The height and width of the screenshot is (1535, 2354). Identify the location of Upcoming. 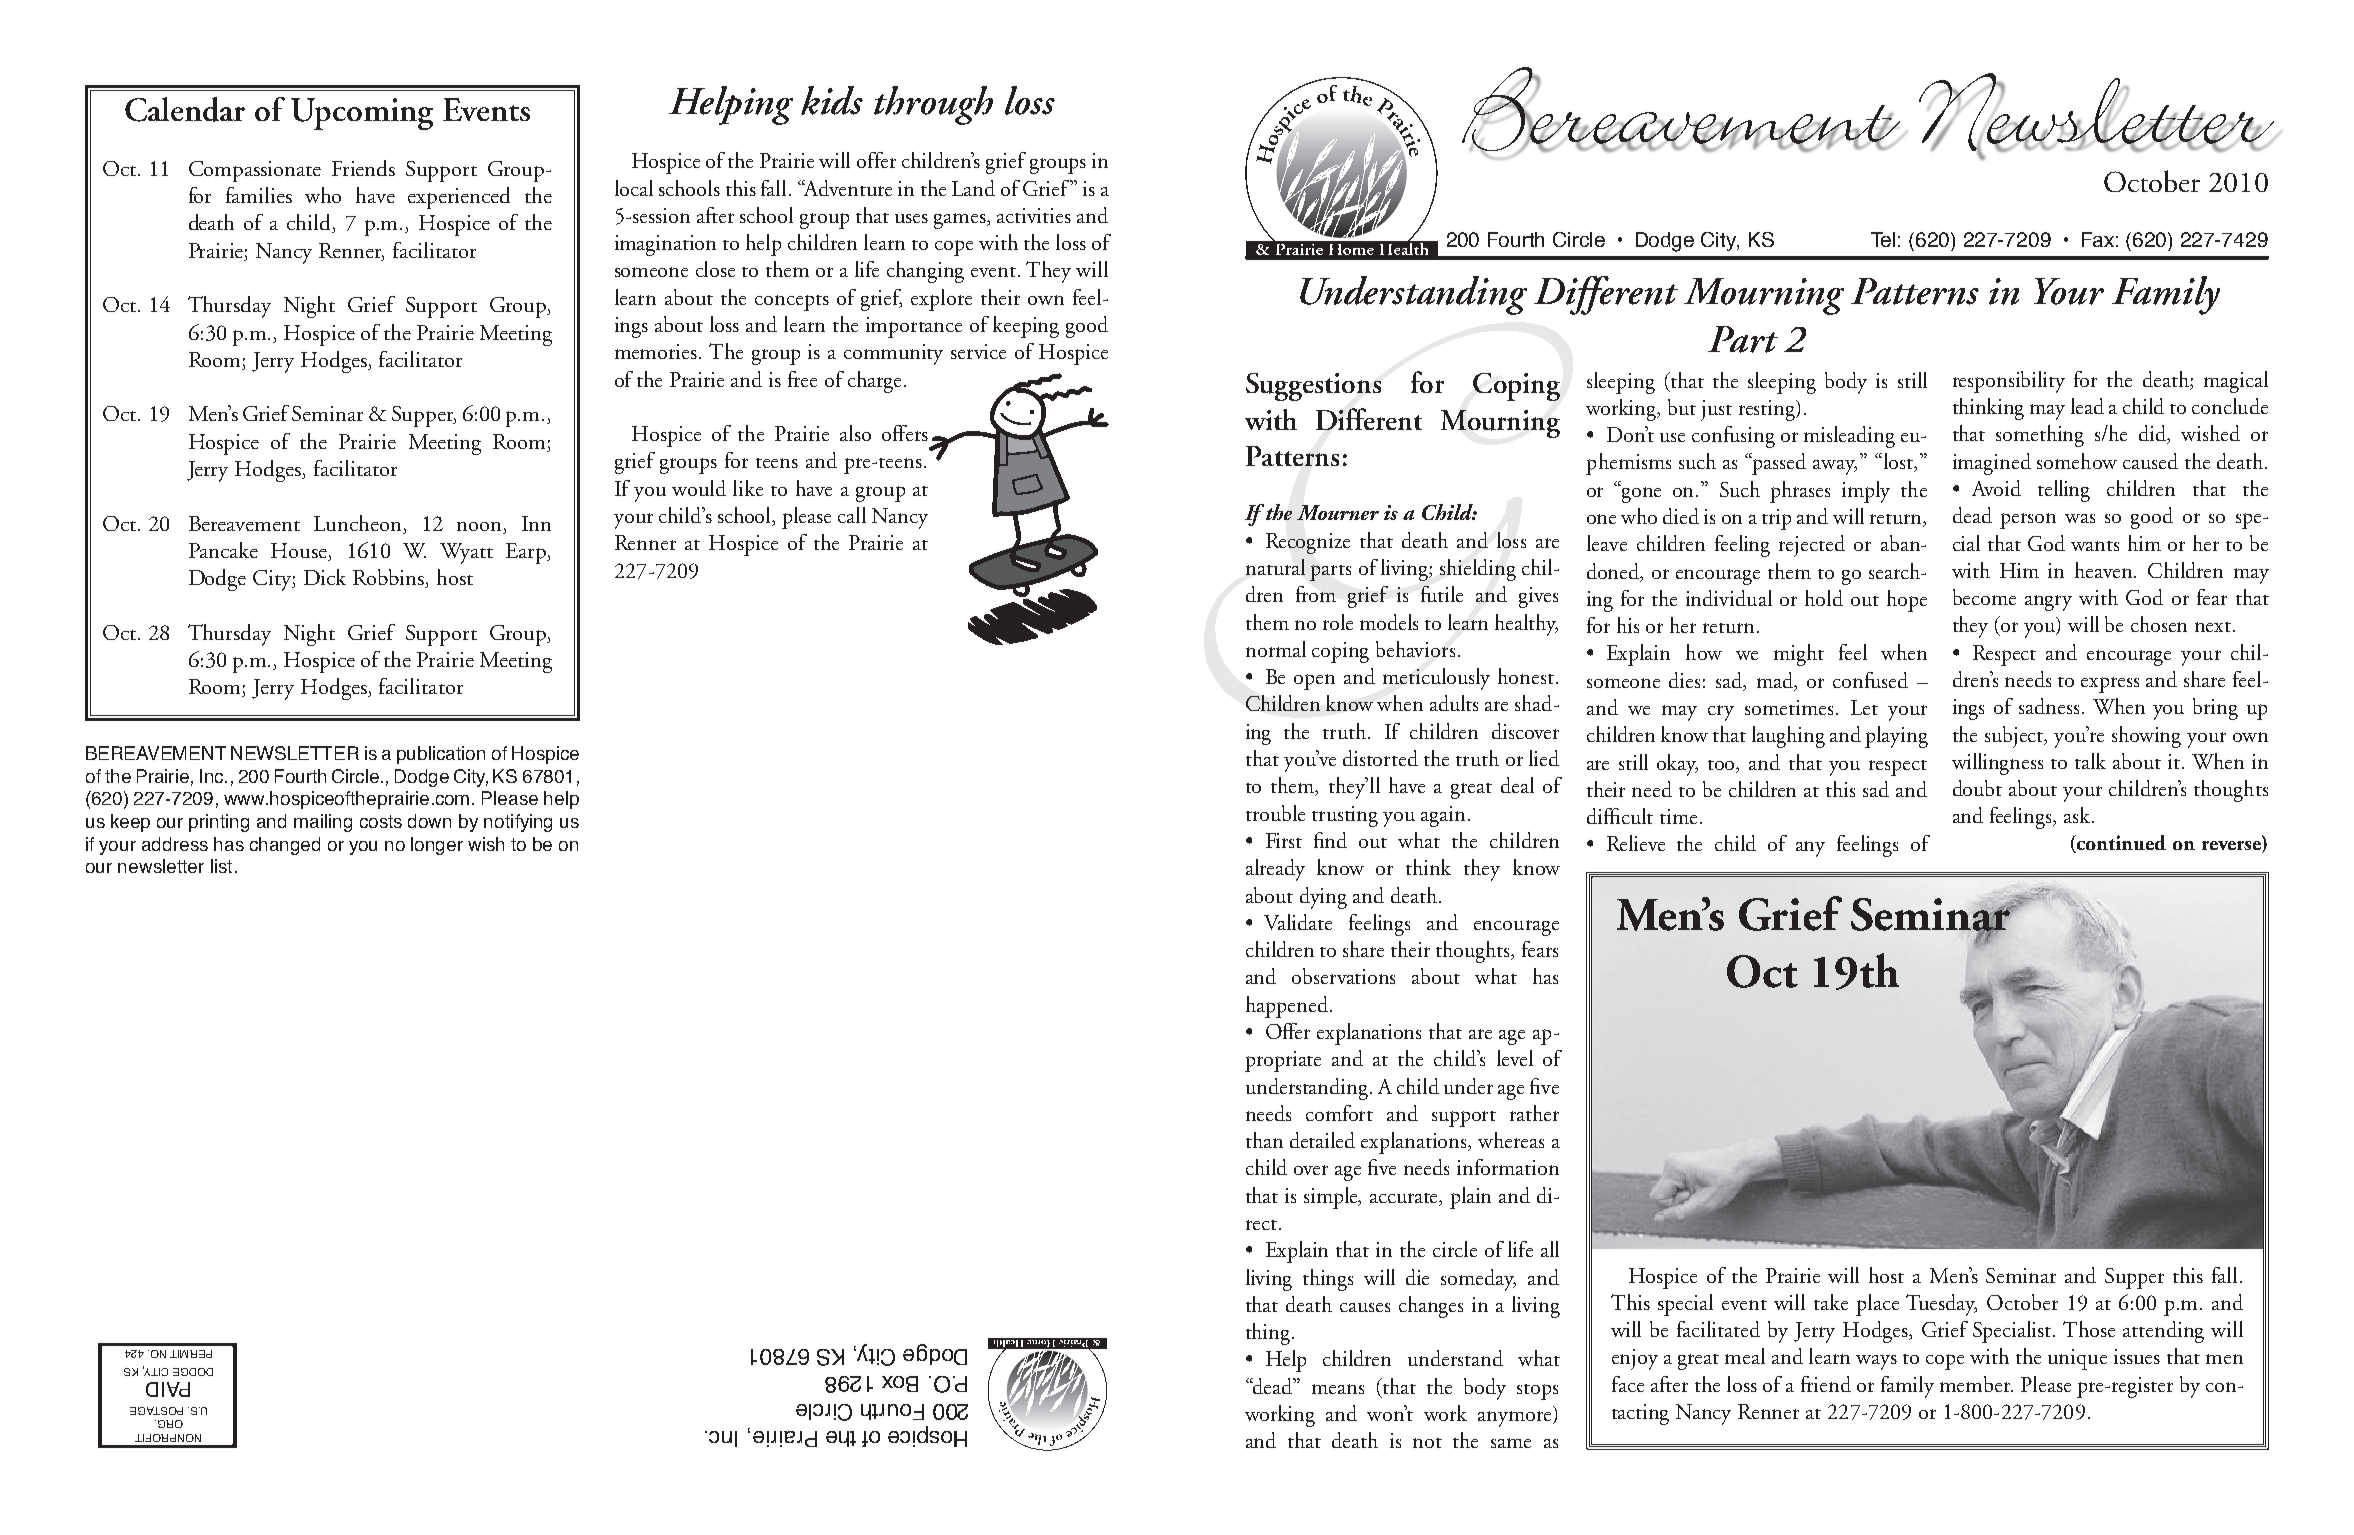
(362, 114).
